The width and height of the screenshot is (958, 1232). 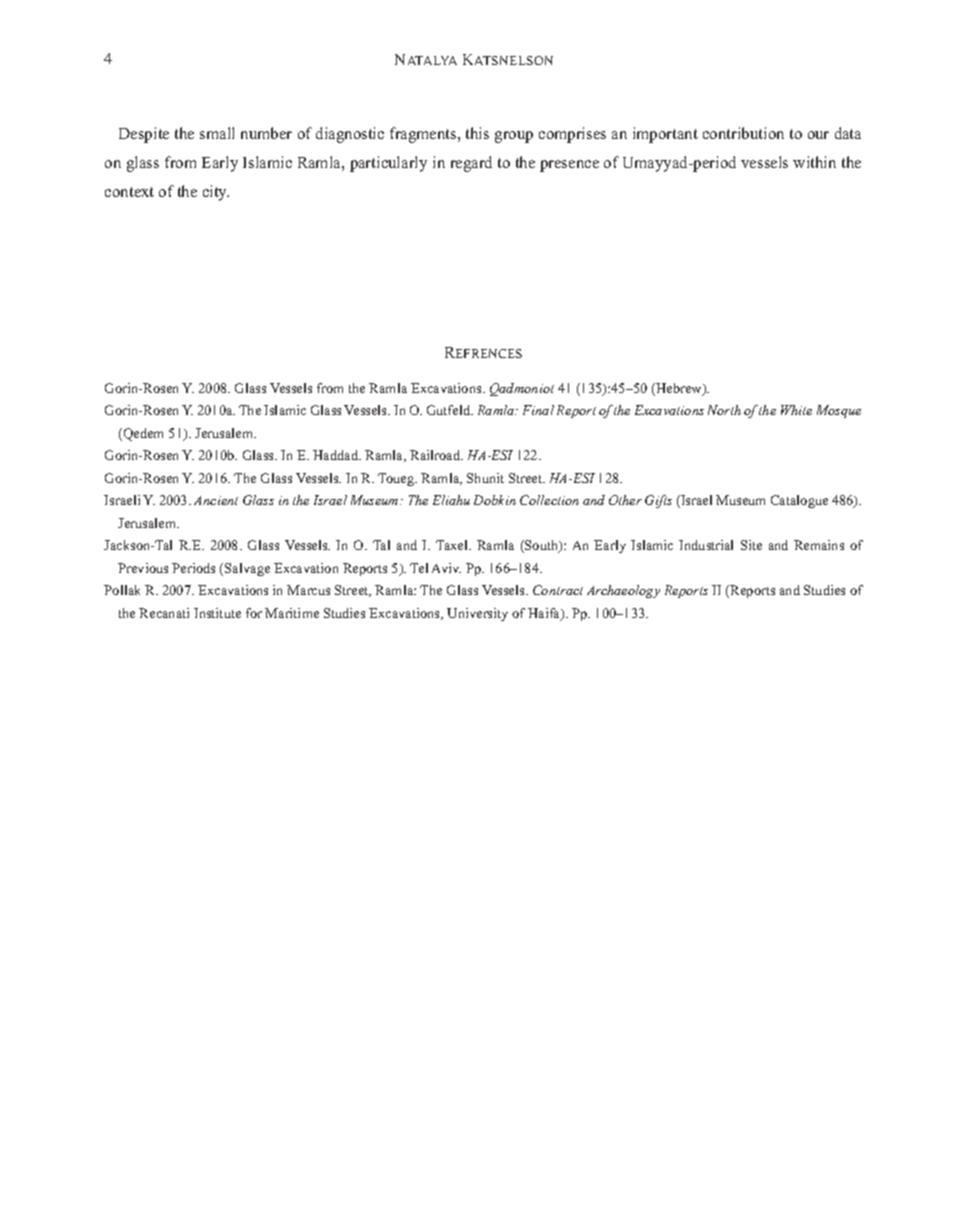 What do you see at coordinates (217, 613) in the screenshot?
I see `Institute` at bounding box center [217, 613].
